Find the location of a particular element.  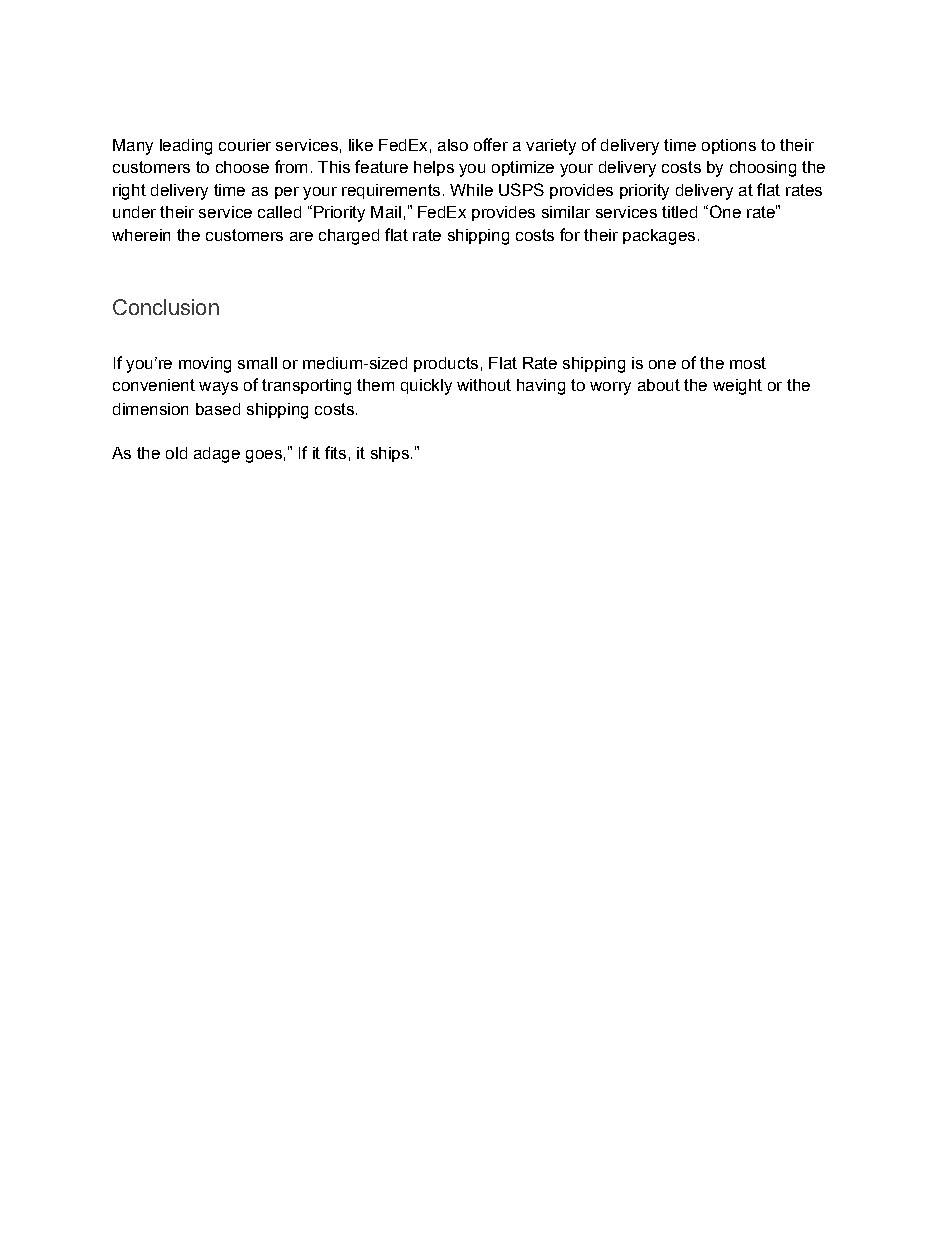

products is located at coordinates (446, 364).
